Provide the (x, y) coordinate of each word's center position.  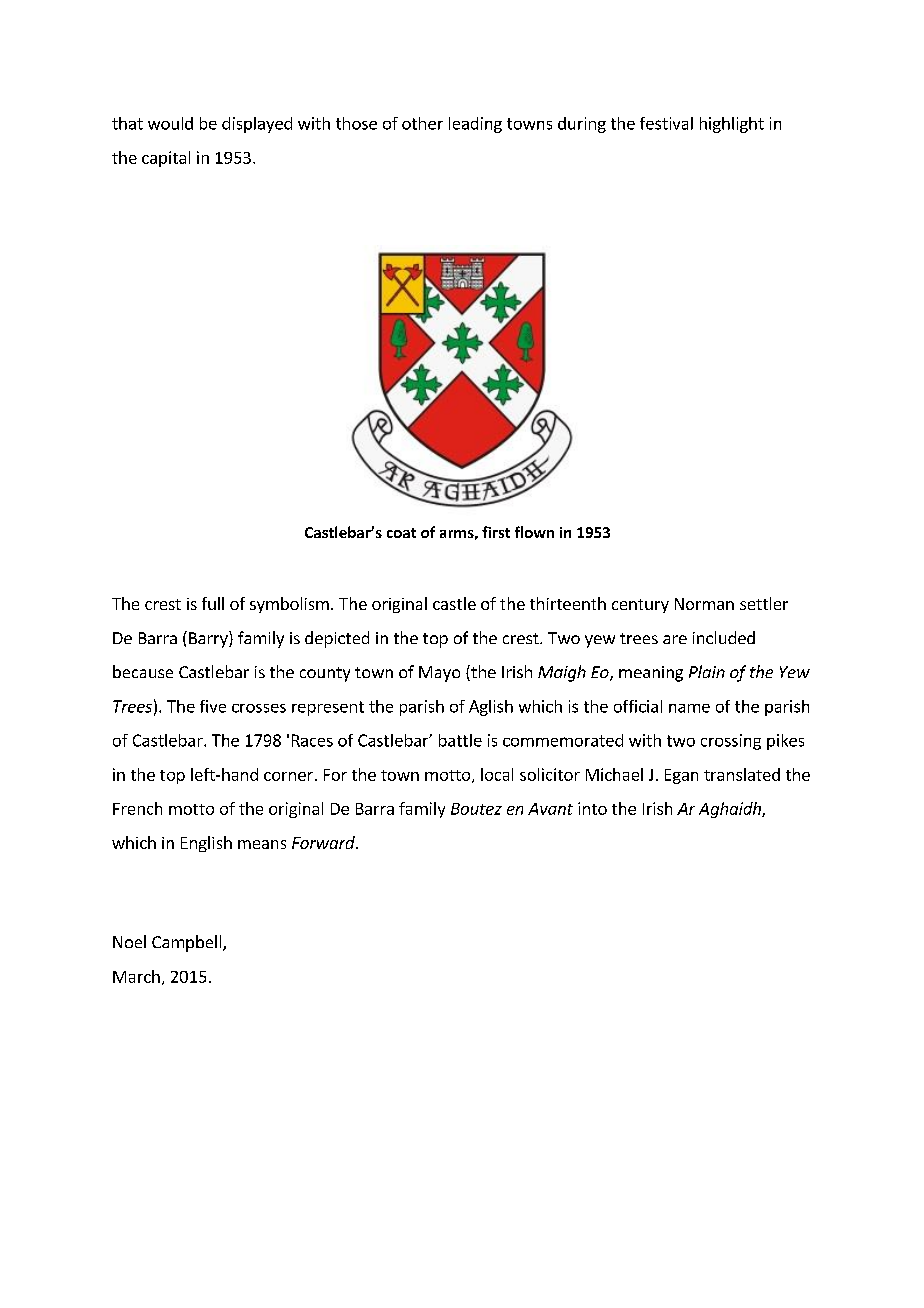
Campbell (188, 943)
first (496, 532)
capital (166, 159)
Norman (704, 604)
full (213, 603)
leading (475, 125)
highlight (732, 125)
